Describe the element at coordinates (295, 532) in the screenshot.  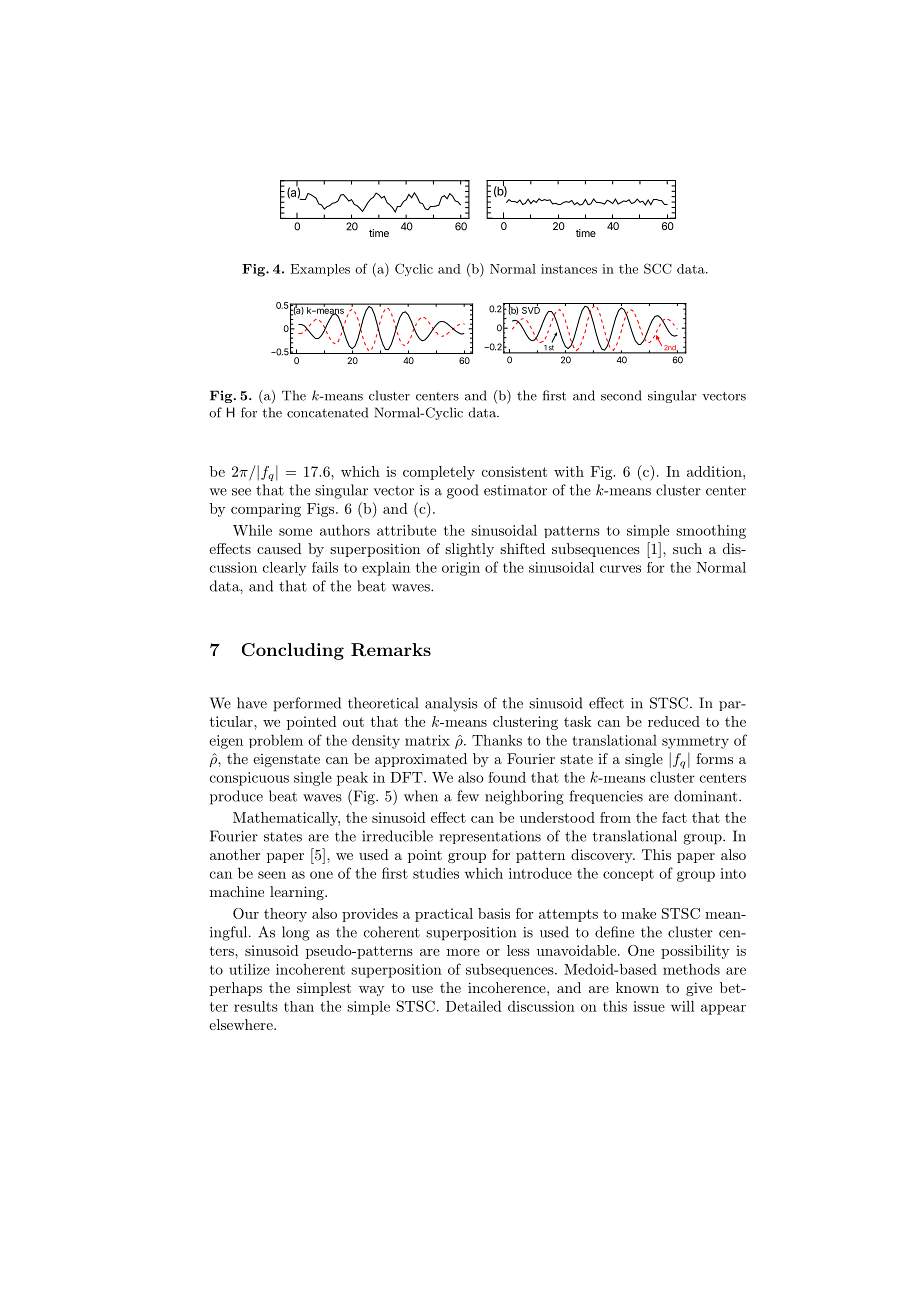
I see `some` at that location.
